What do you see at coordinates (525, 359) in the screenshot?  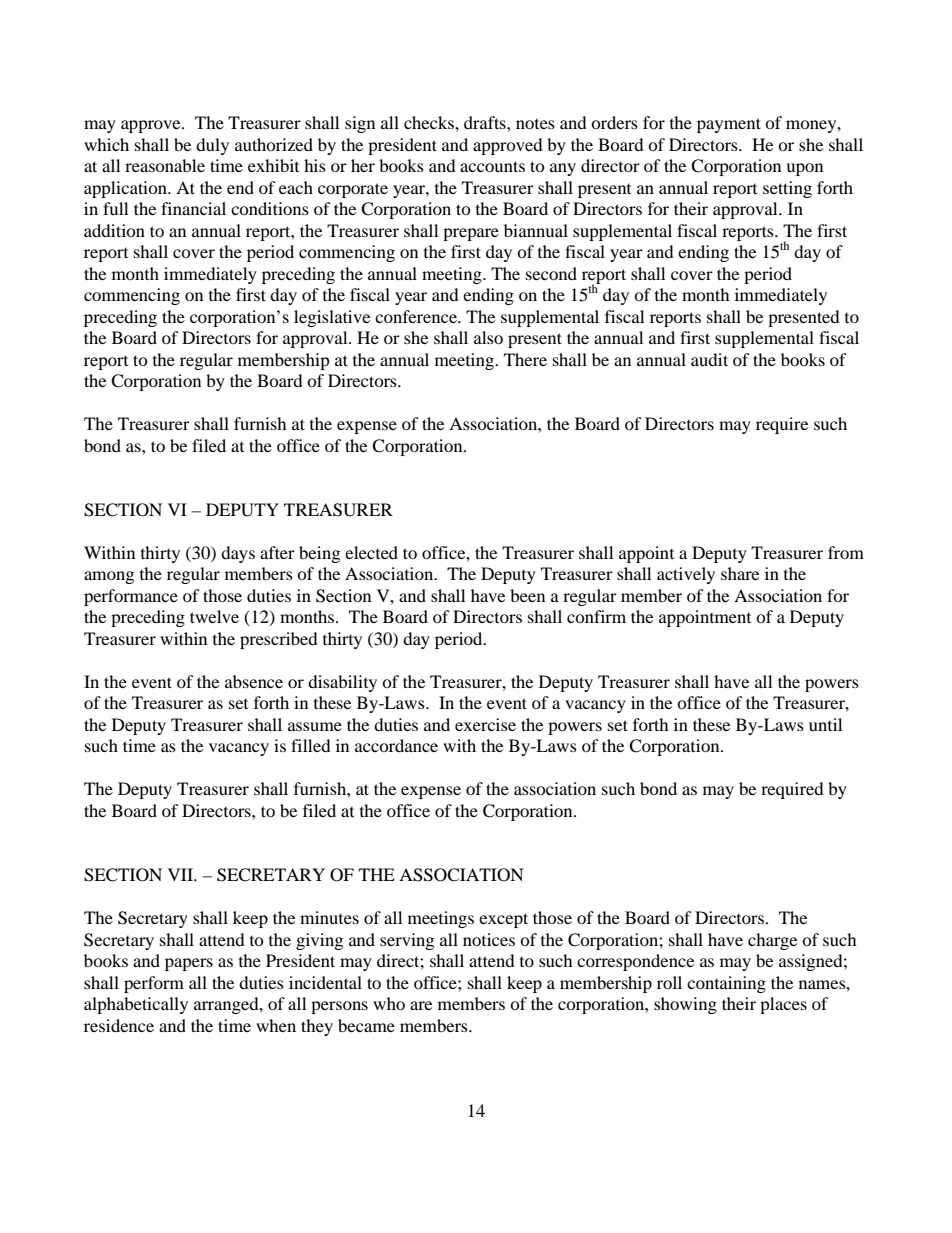 I see `There` at bounding box center [525, 359].
